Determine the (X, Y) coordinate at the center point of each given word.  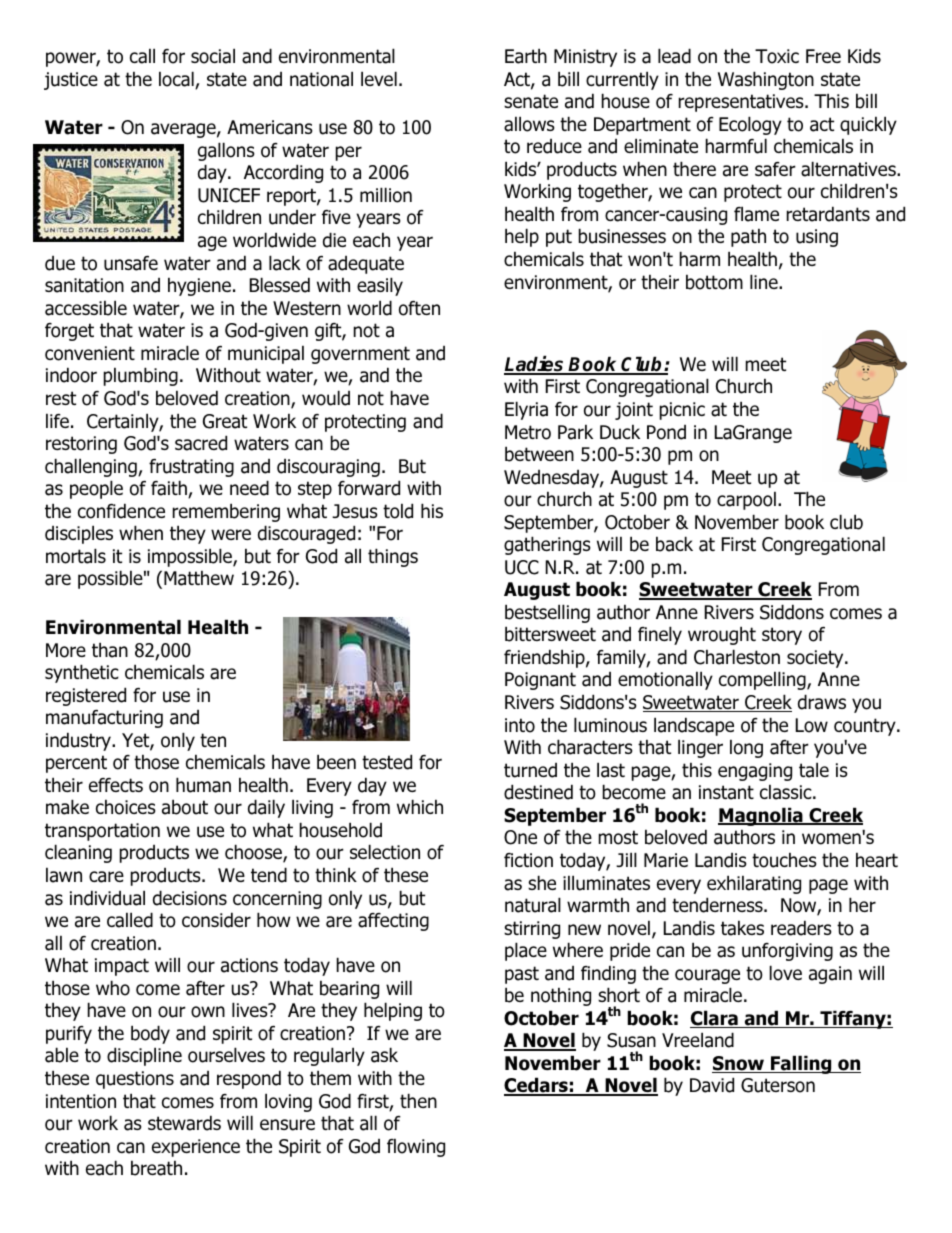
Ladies (535, 365)
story (782, 636)
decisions (190, 898)
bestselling (547, 613)
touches (784, 860)
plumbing (141, 376)
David (712, 1085)
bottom (714, 282)
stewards (184, 1123)
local (177, 80)
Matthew (199, 578)
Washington (766, 80)
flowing (416, 1148)
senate (531, 101)
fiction (528, 860)
